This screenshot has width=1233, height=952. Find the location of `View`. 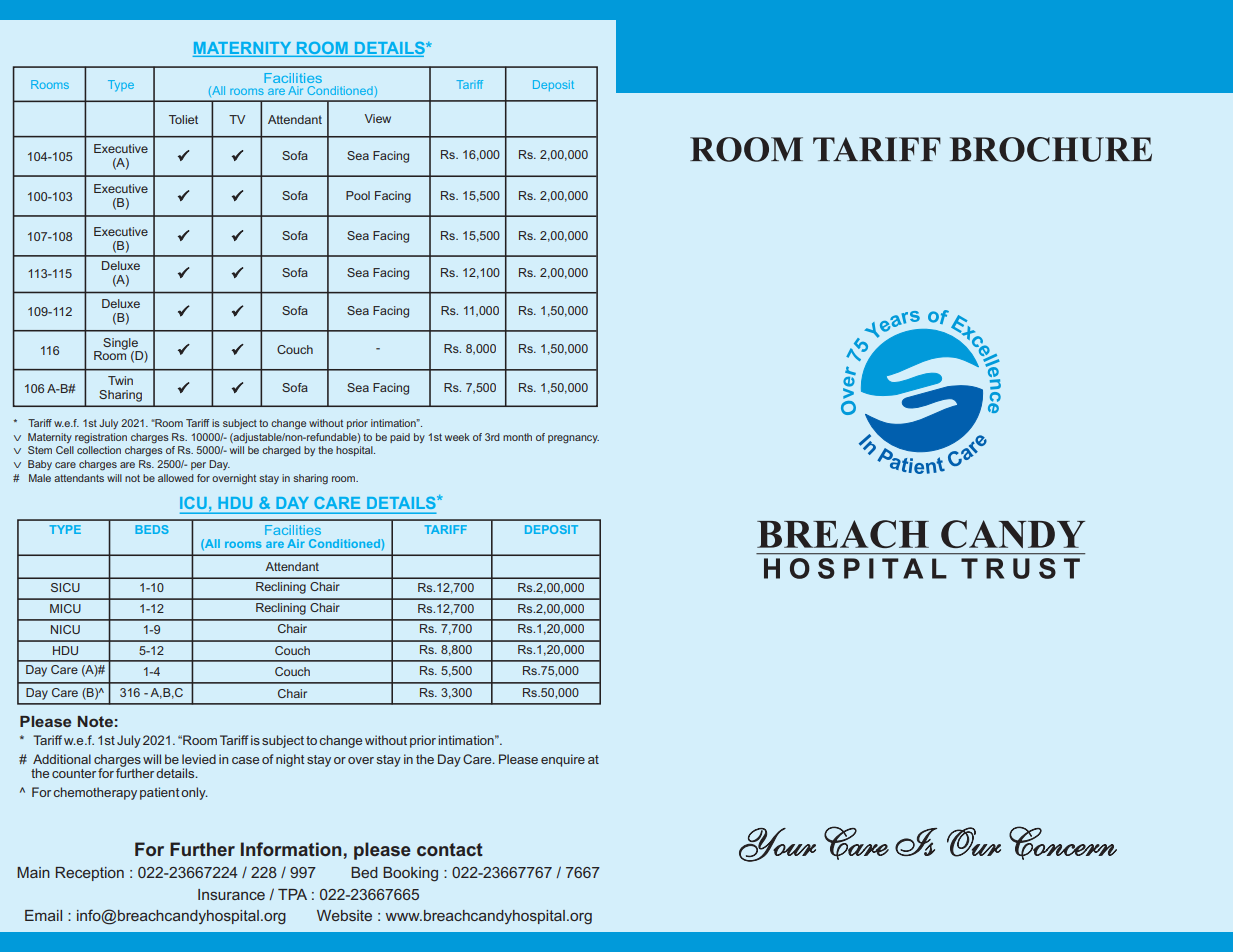

View is located at coordinates (378, 118).
